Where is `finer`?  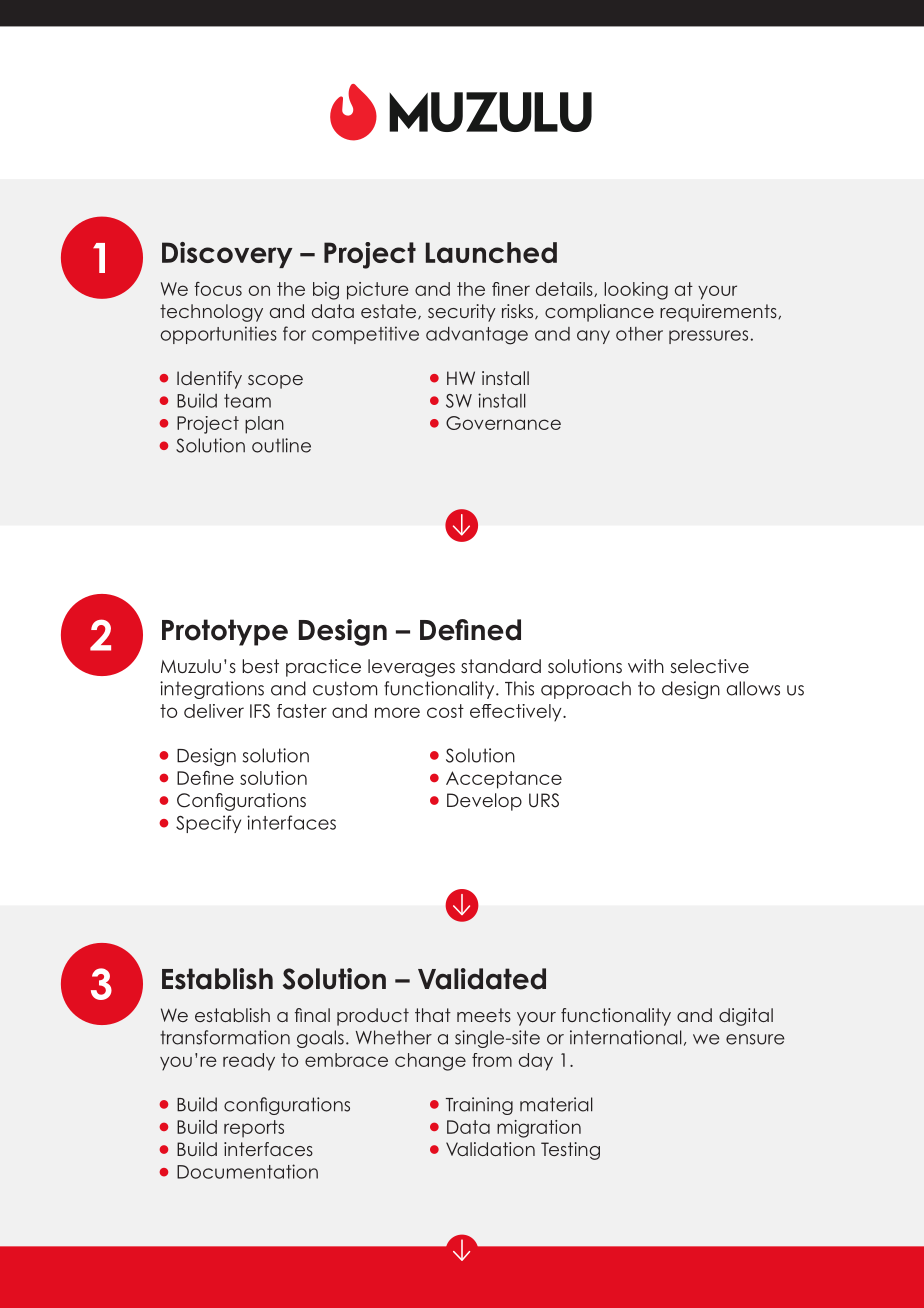
finer is located at coordinates (511, 289).
